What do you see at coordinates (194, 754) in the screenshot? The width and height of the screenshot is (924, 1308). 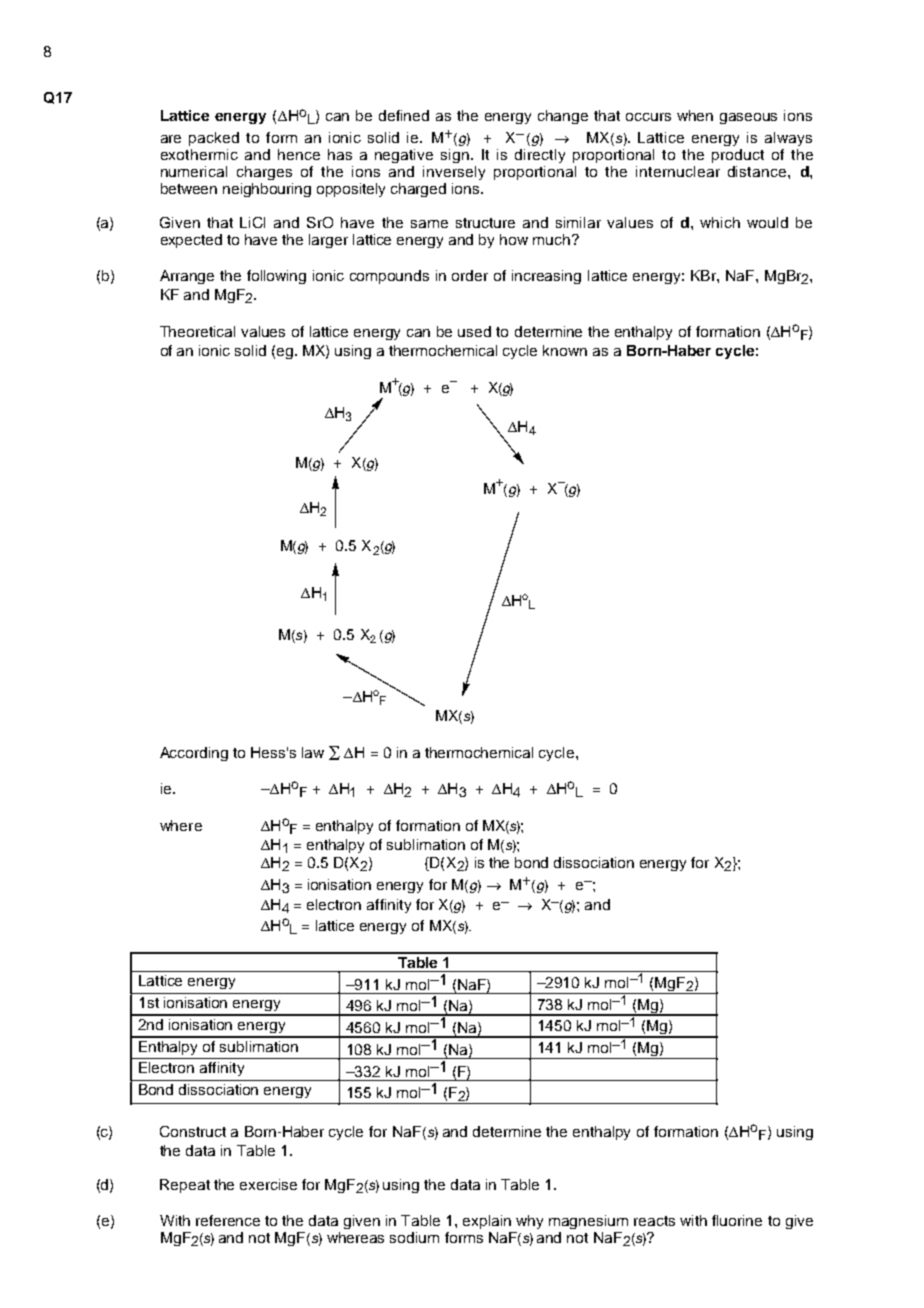 I see `According` at bounding box center [194, 754].
